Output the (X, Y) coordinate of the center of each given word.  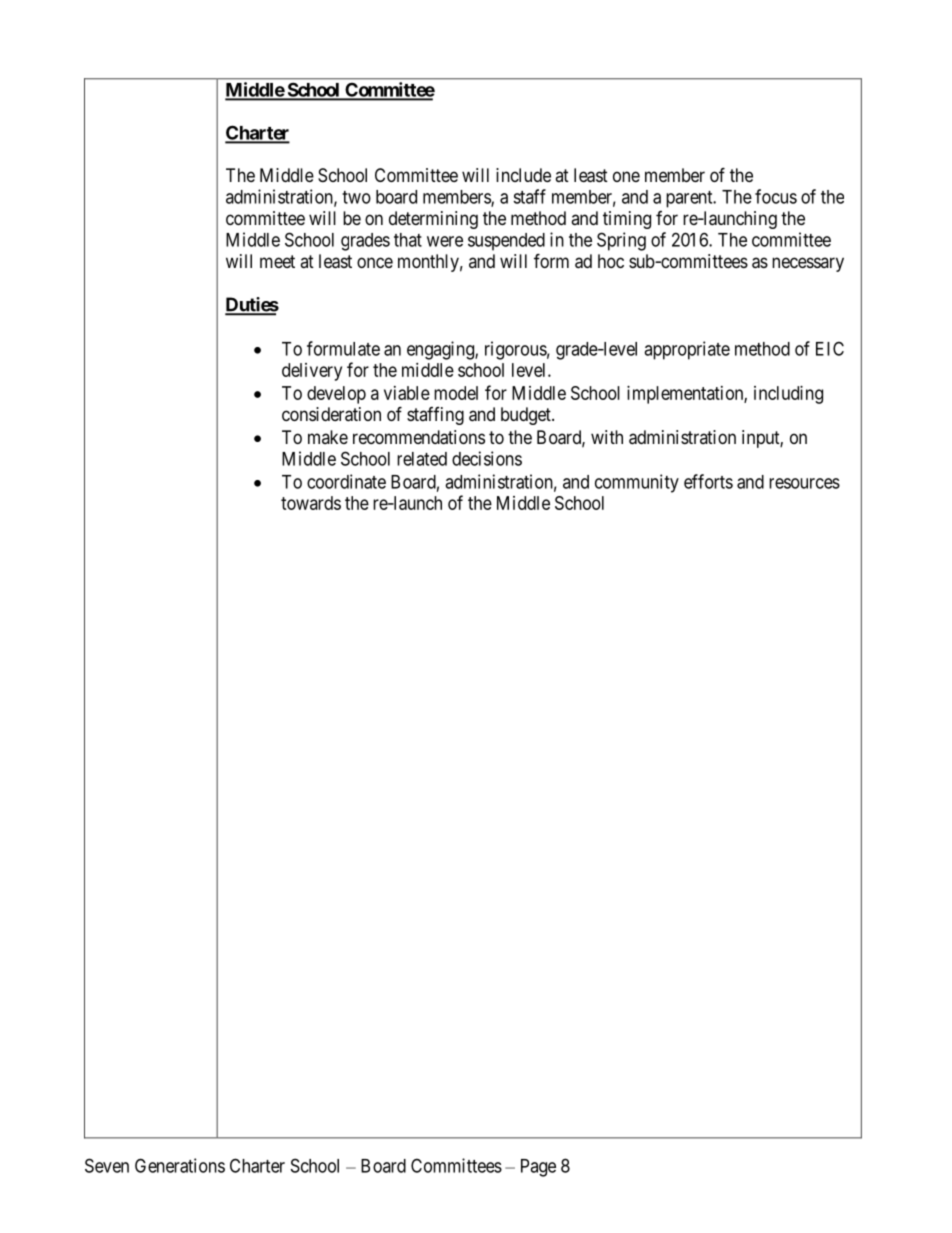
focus (776, 196)
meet (277, 261)
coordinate (346, 481)
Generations (180, 1165)
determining (433, 220)
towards (311, 503)
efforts (708, 481)
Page (538, 1168)
